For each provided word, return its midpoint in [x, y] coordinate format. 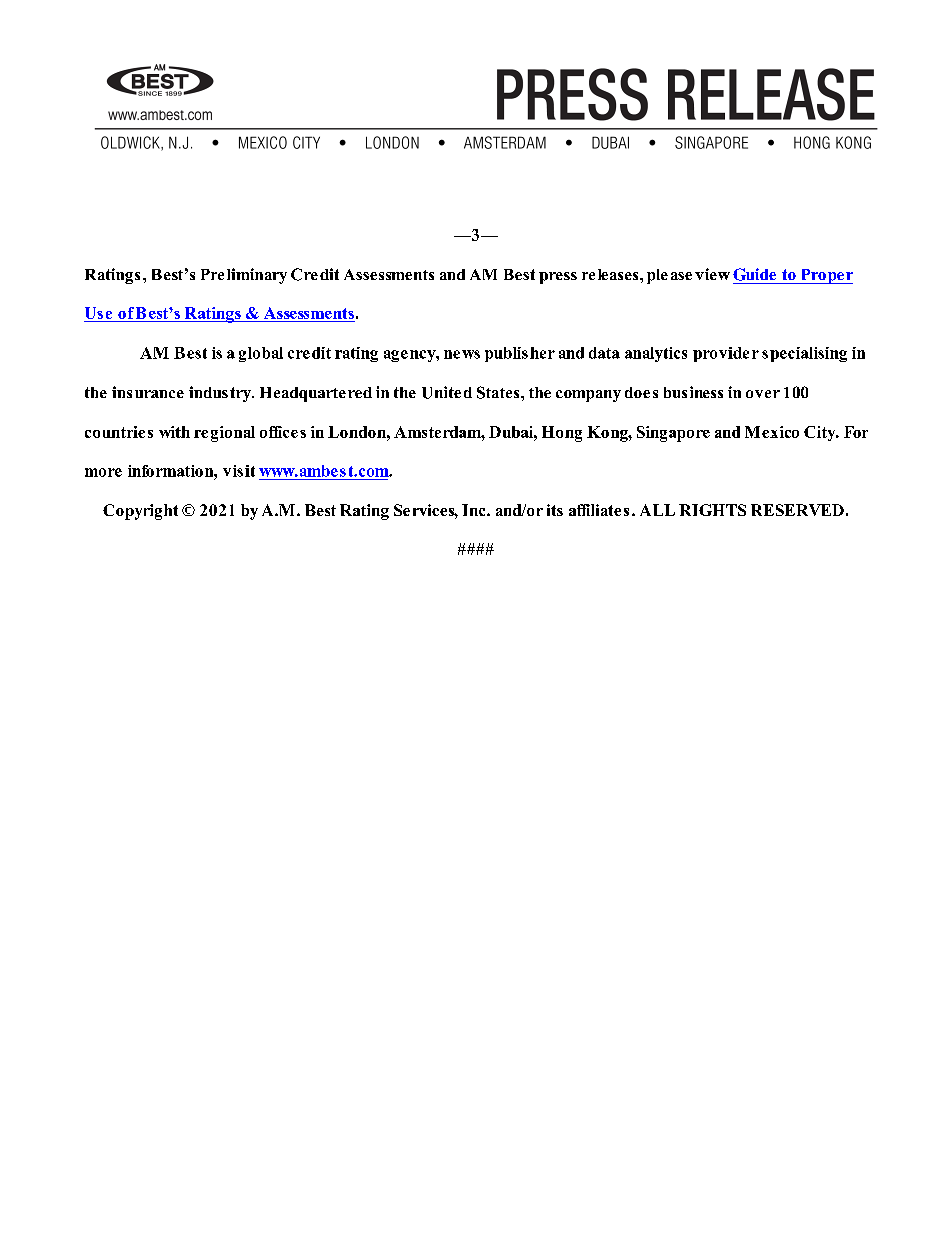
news [462, 354]
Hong [562, 434]
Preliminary [244, 276]
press [558, 278]
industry [221, 394]
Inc [475, 510]
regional [224, 434]
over [763, 394]
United [447, 392]
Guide [754, 274]
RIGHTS [712, 510]
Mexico [772, 432]
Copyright [140, 512]
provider [726, 354]
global [261, 354]
